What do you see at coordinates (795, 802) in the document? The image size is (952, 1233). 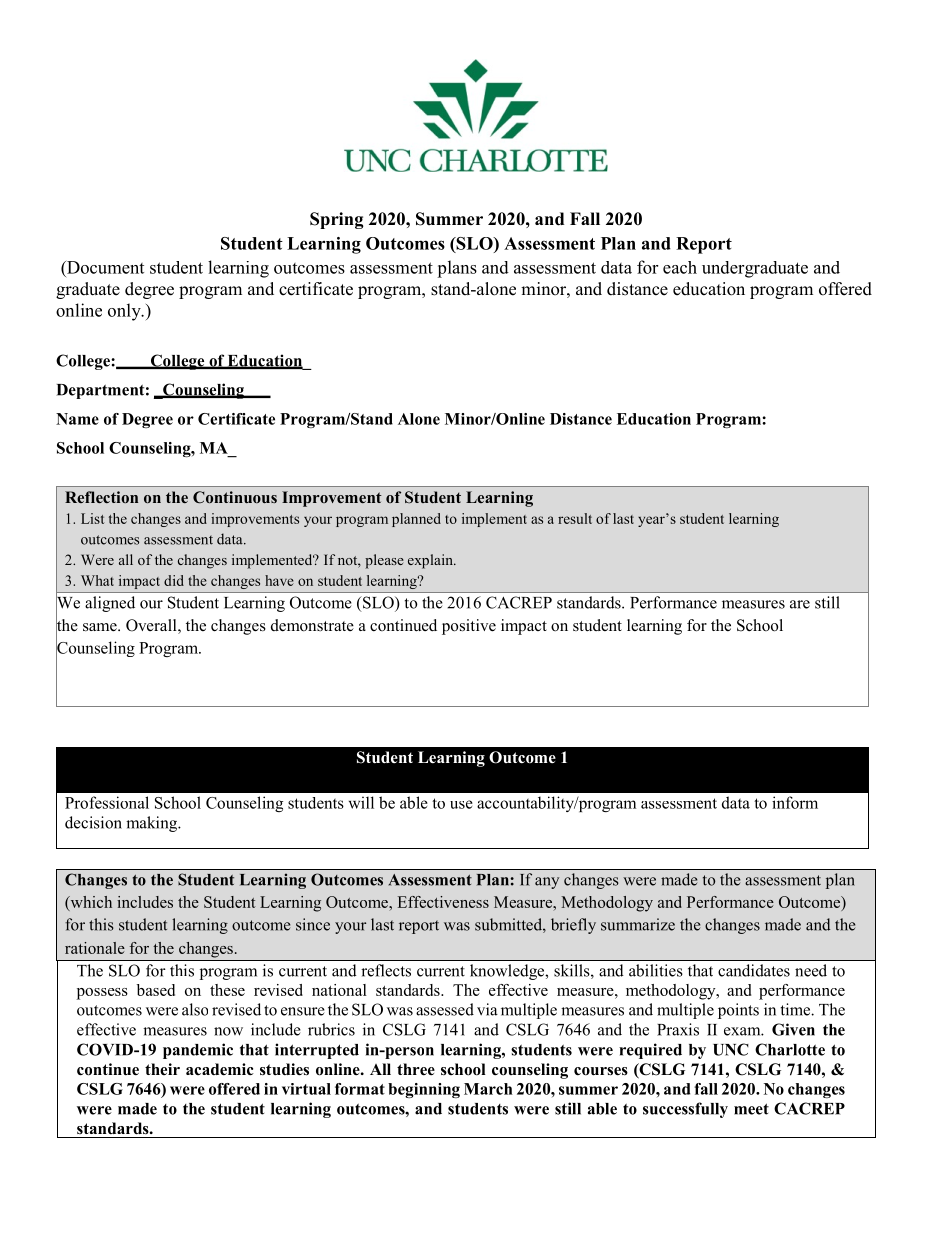 I see `inform` at bounding box center [795, 802].
